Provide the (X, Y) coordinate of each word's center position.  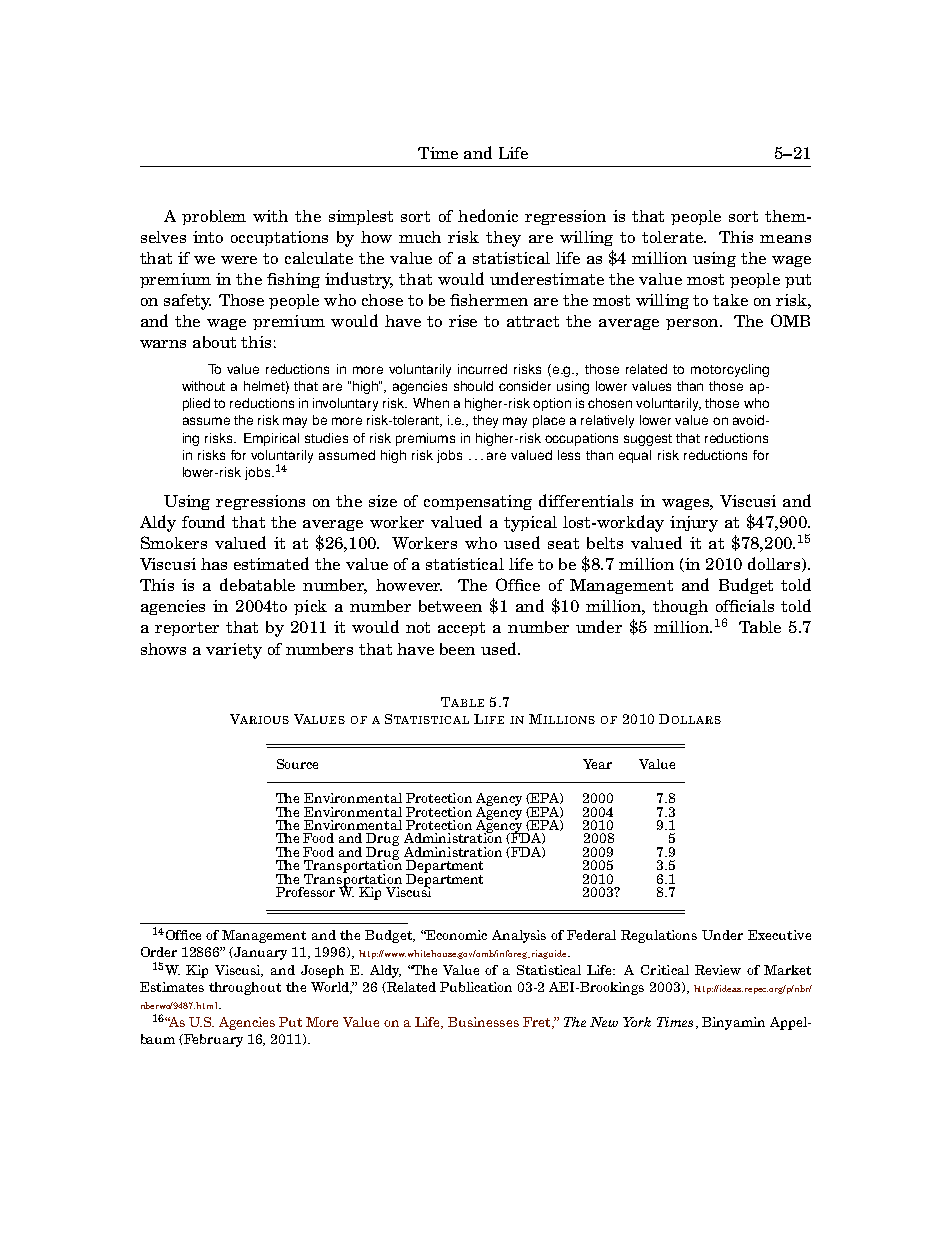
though (680, 607)
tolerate (673, 237)
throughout (245, 988)
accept (461, 629)
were (239, 260)
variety (234, 651)
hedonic (488, 215)
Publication (476, 987)
